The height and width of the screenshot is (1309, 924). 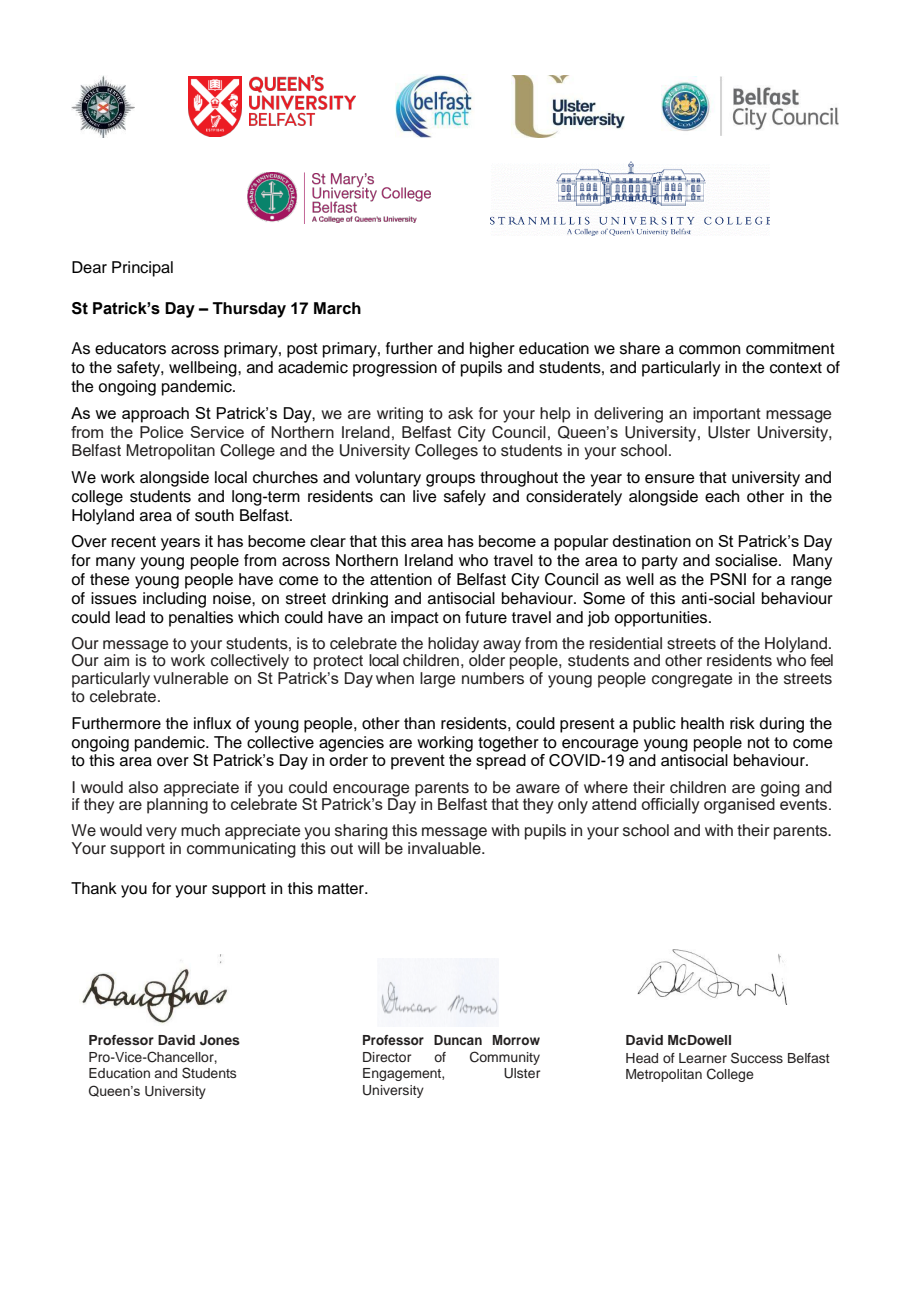 What do you see at coordinates (458, 1040) in the screenshot?
I see `Duncan` at bounding box center [458, 1040].
